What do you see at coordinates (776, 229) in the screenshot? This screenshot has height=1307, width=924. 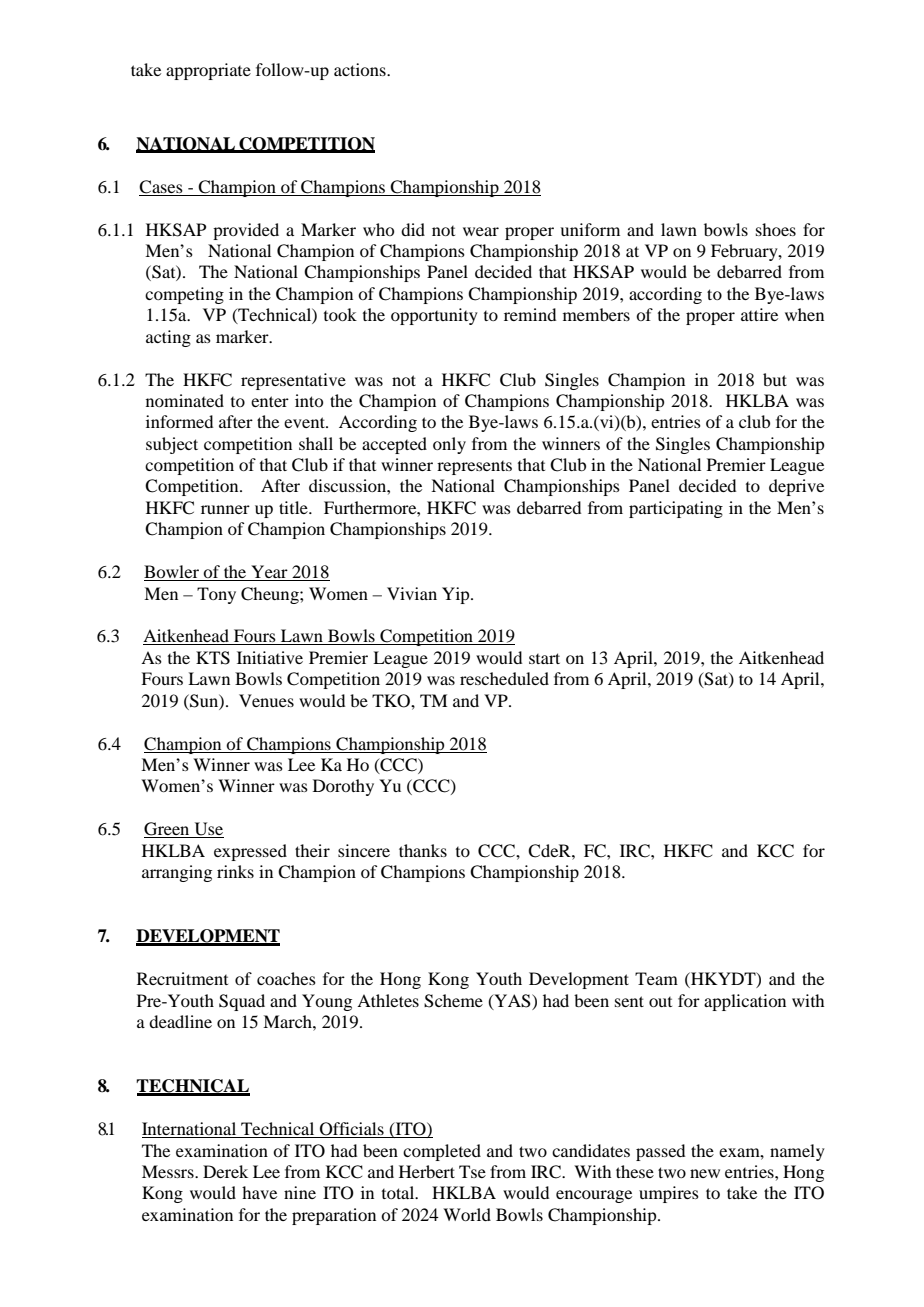 I see `shoes` at bounding box center [776, 229].
